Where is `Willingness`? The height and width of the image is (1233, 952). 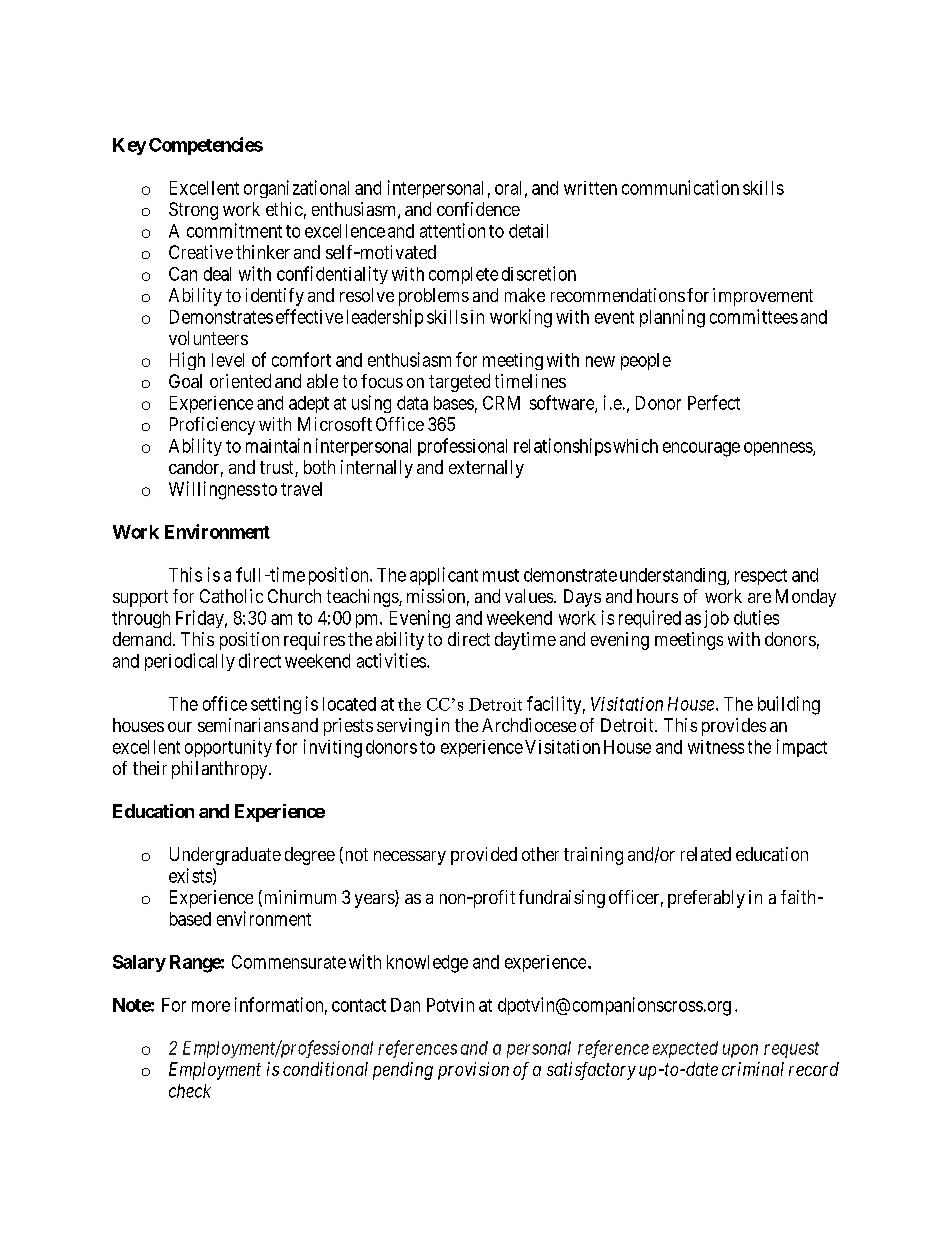 Willingness is located at coordinates (214, 490).
